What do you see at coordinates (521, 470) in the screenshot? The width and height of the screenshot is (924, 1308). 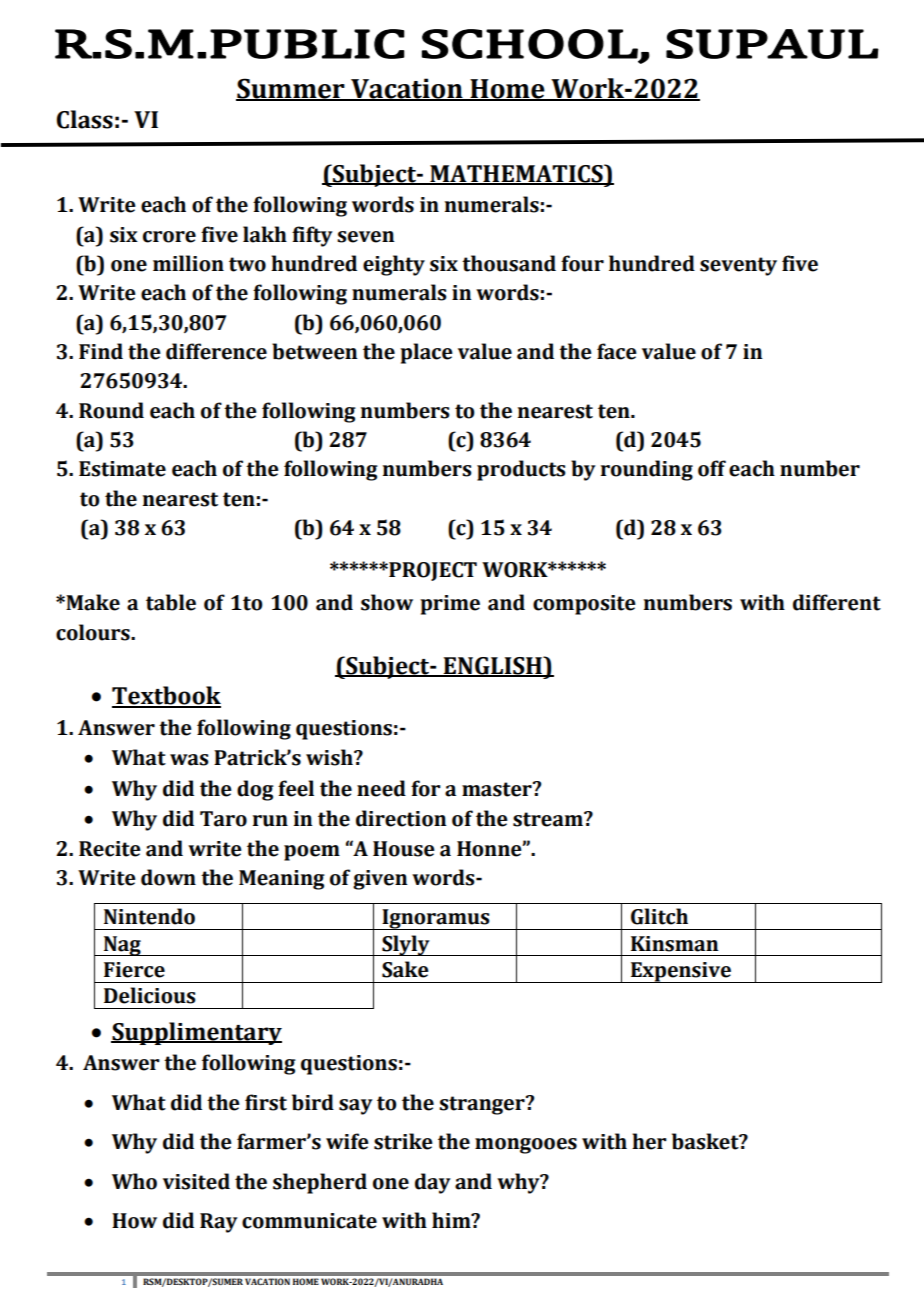 I see `products` at bounding box center [521, 470].
